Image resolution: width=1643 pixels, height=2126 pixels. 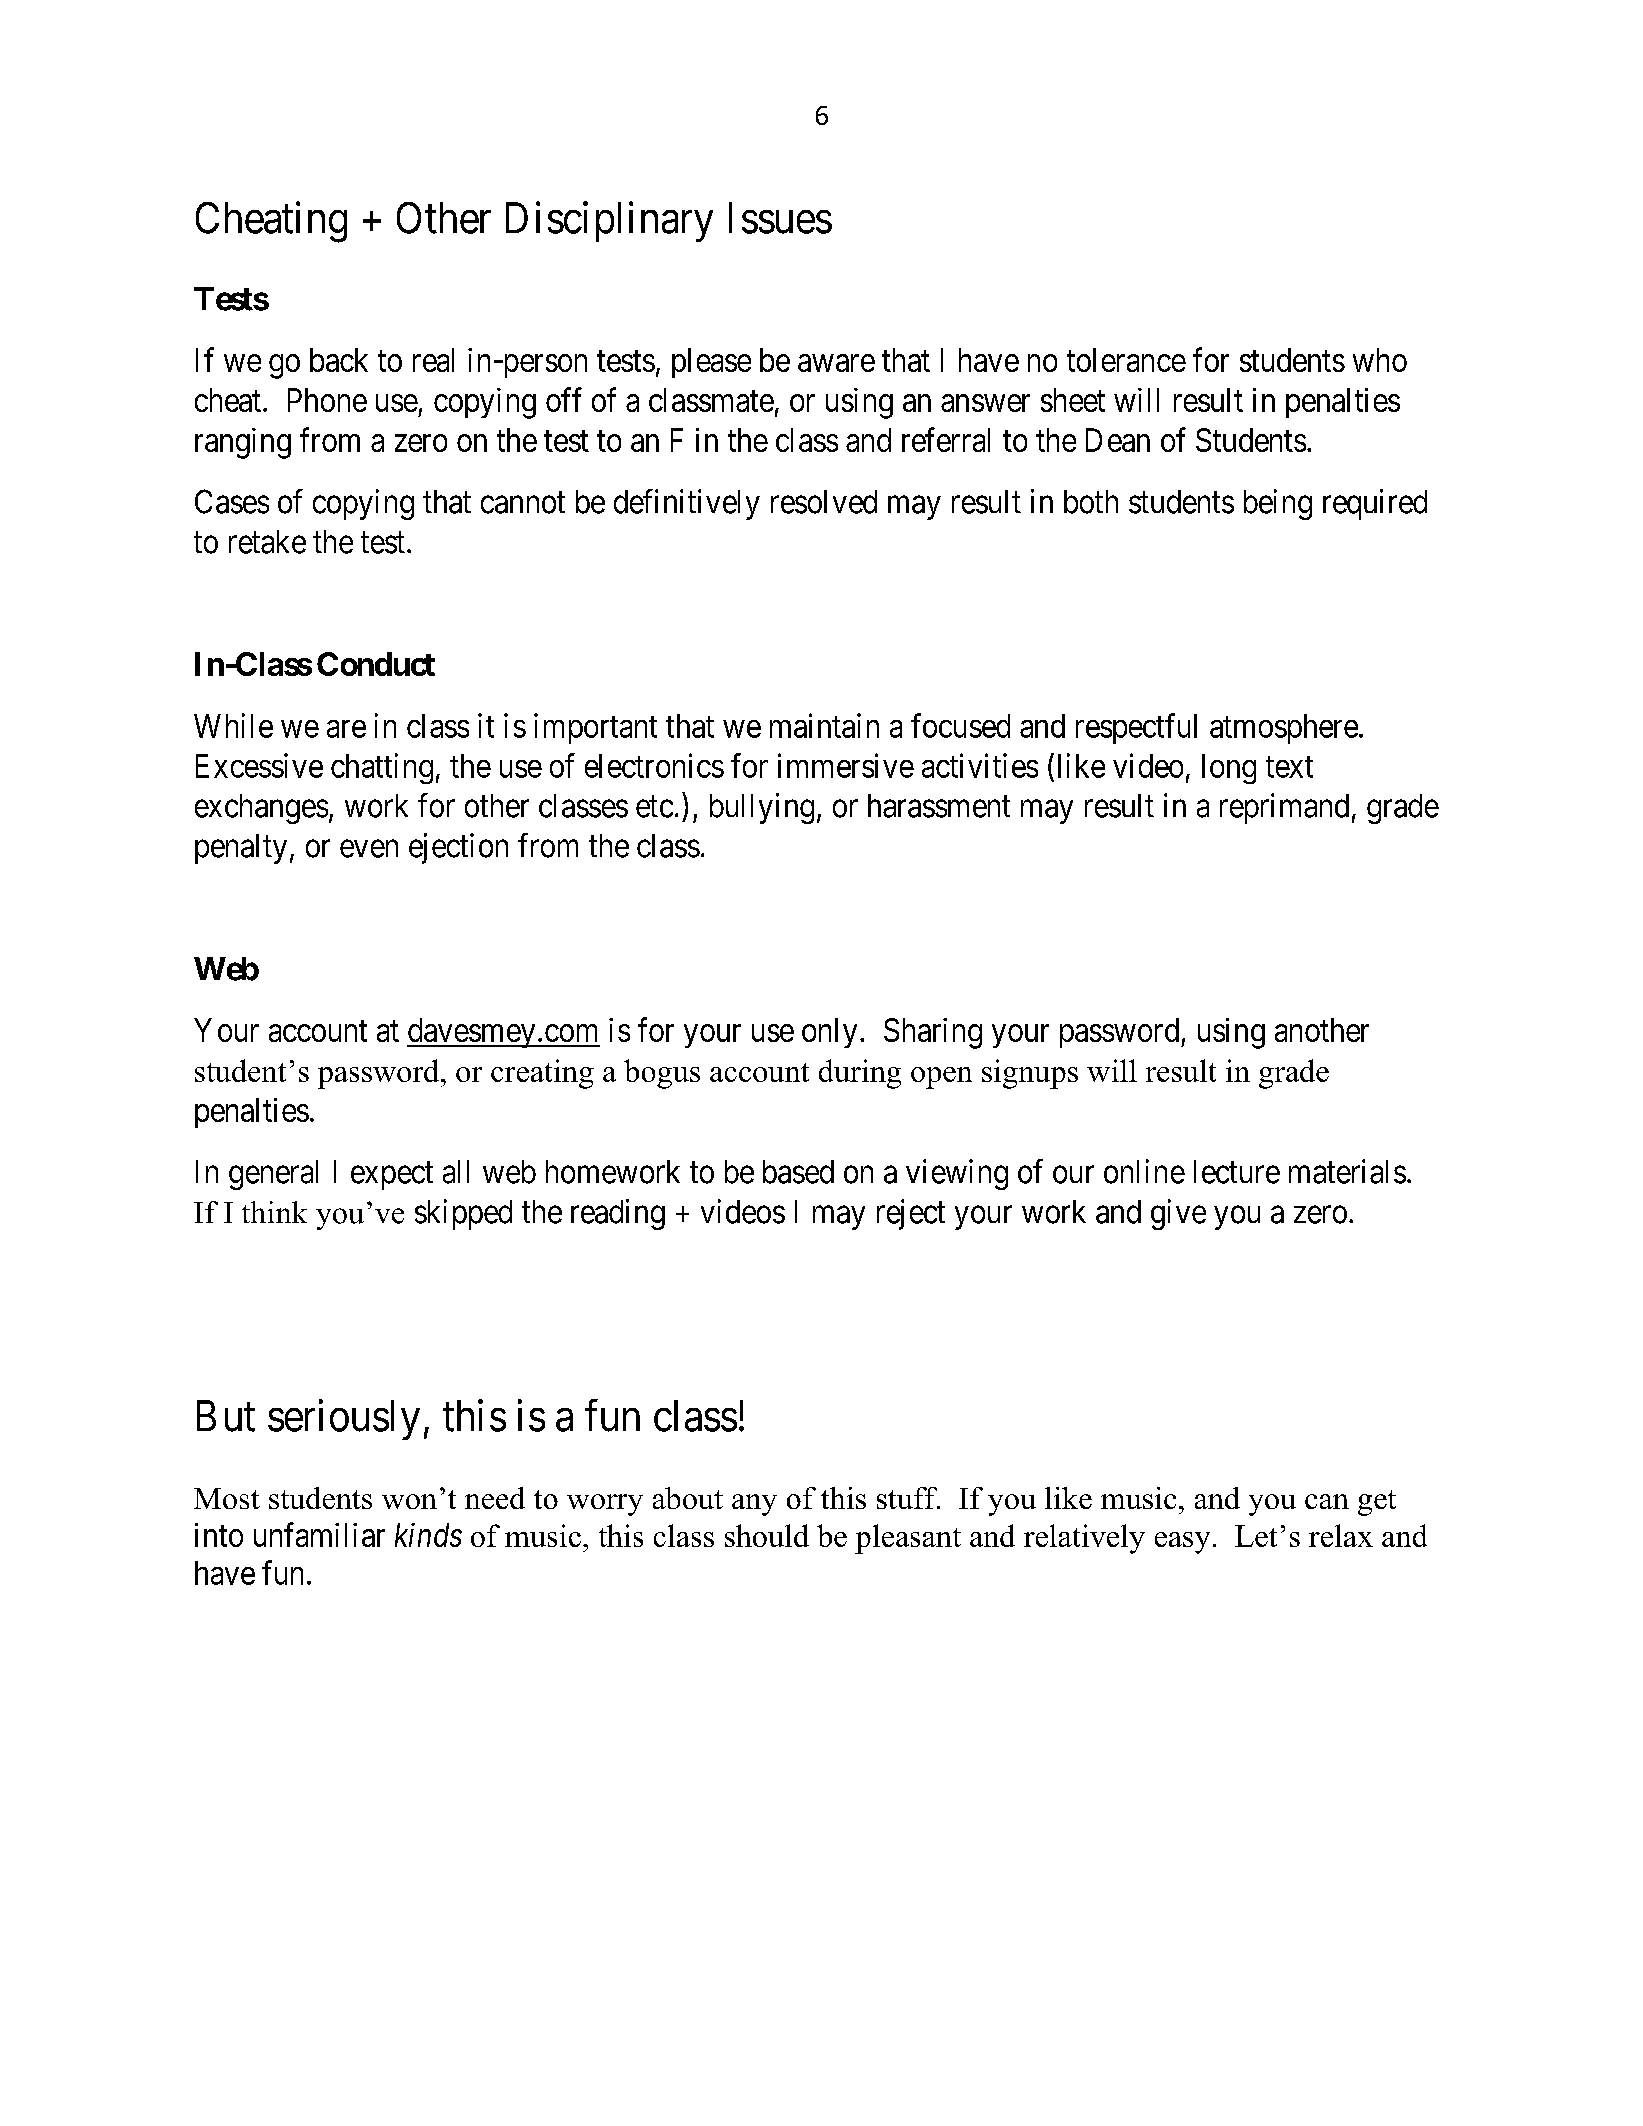 I want to click on even, so click(x=369, y=849).
